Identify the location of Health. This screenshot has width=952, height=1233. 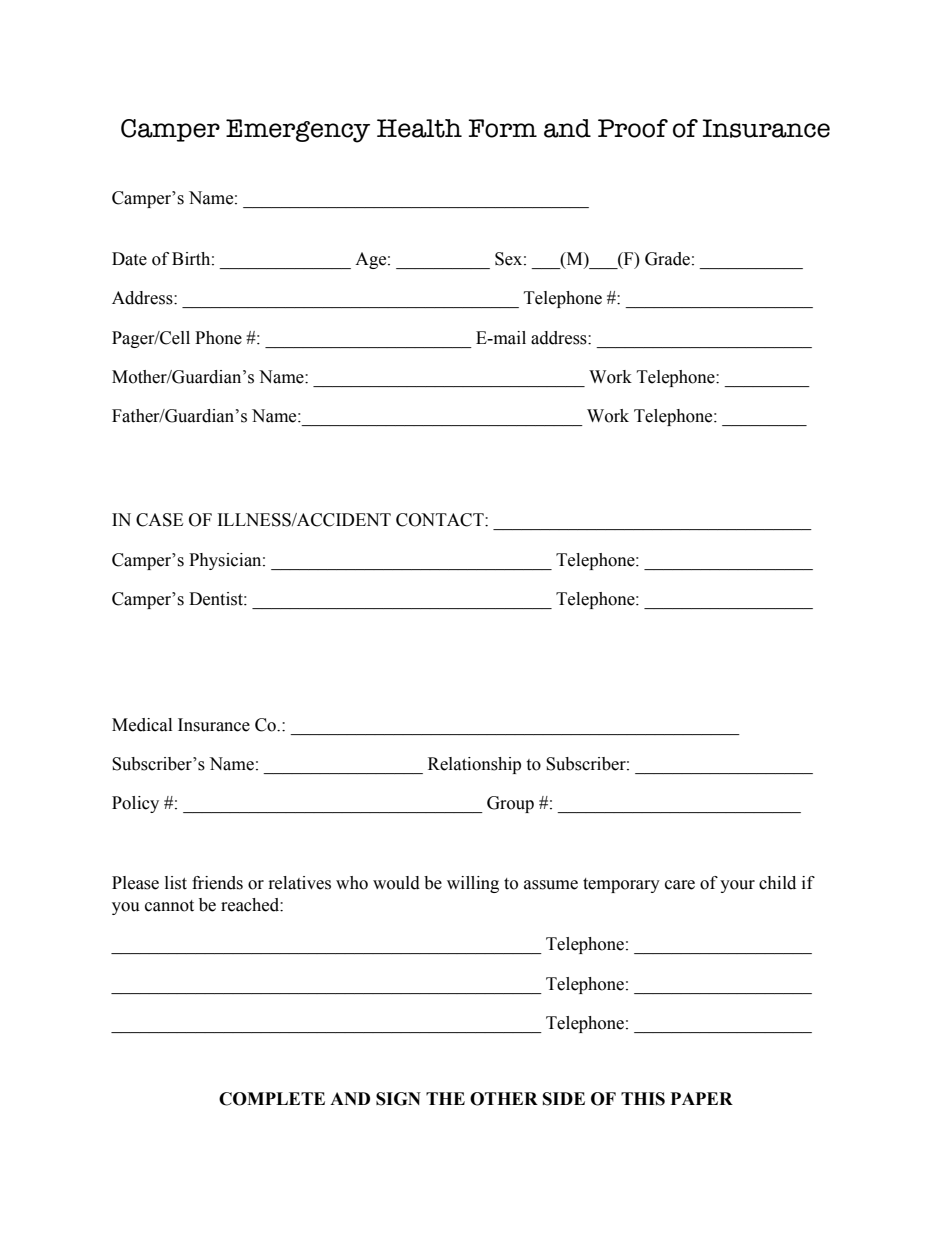
(419, 128).
